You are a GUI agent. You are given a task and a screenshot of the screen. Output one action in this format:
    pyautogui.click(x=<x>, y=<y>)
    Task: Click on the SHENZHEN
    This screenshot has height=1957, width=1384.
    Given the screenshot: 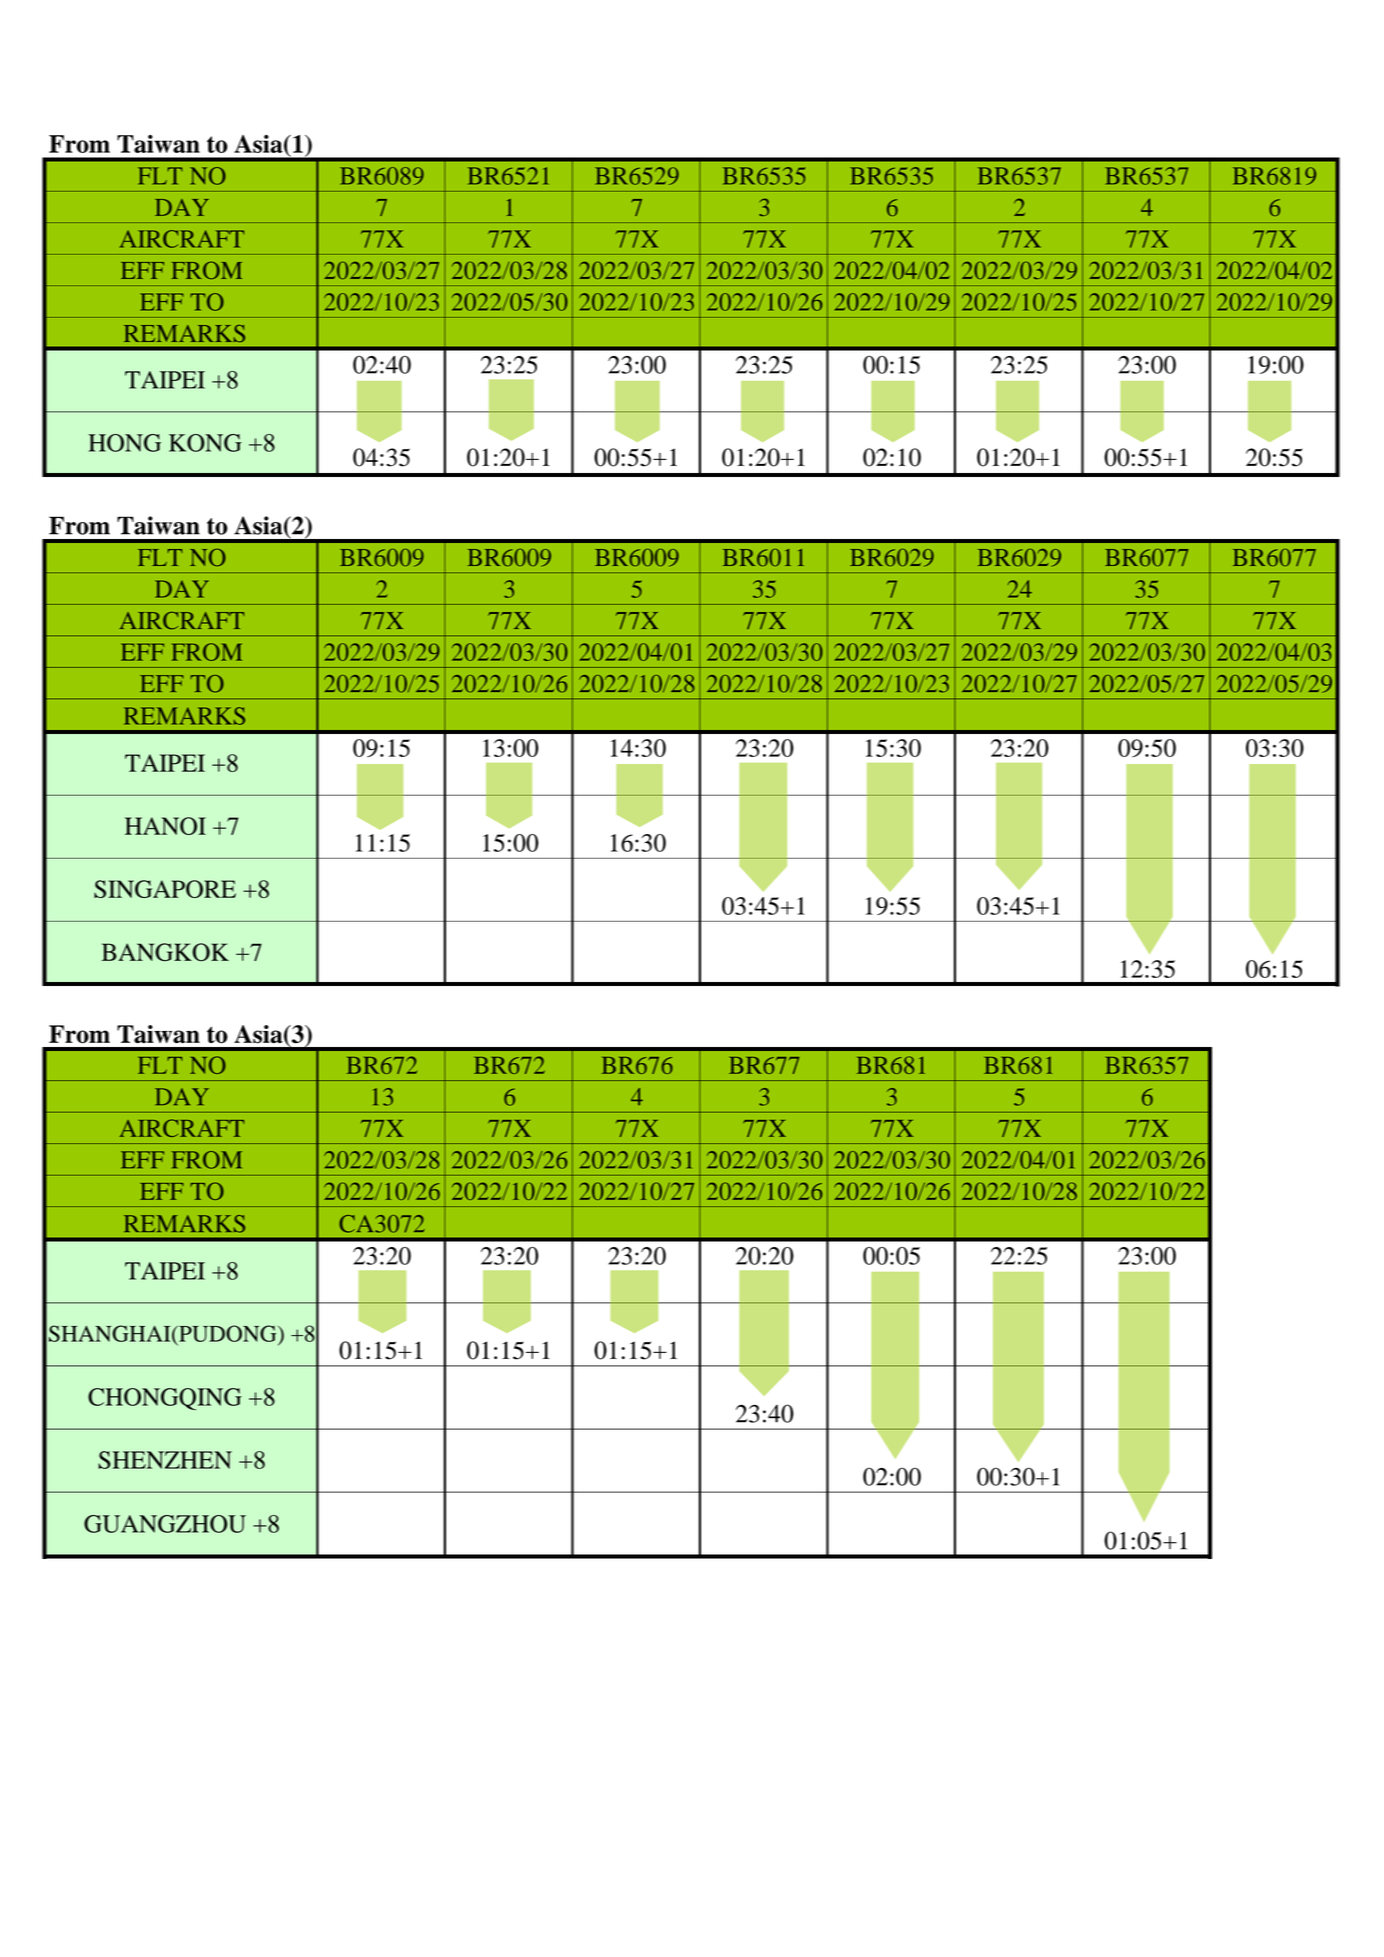 What is the action you would take?
    pyautogui.click(x=165, y=1460)
